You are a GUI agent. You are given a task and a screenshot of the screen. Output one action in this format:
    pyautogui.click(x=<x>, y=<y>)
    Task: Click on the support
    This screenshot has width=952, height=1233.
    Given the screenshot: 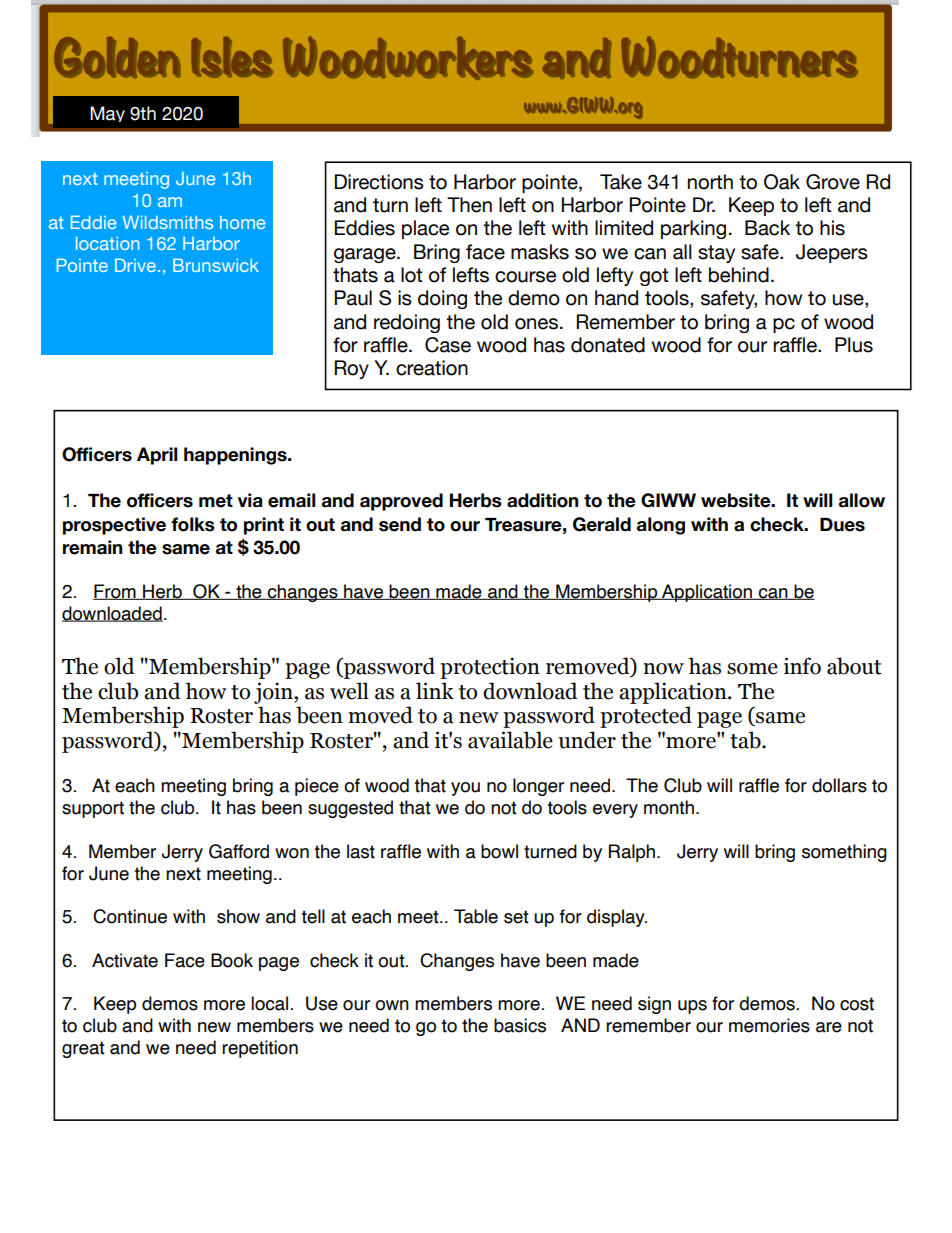 What is the action you would take?
    pyautogui.click(x=93, y=809)
